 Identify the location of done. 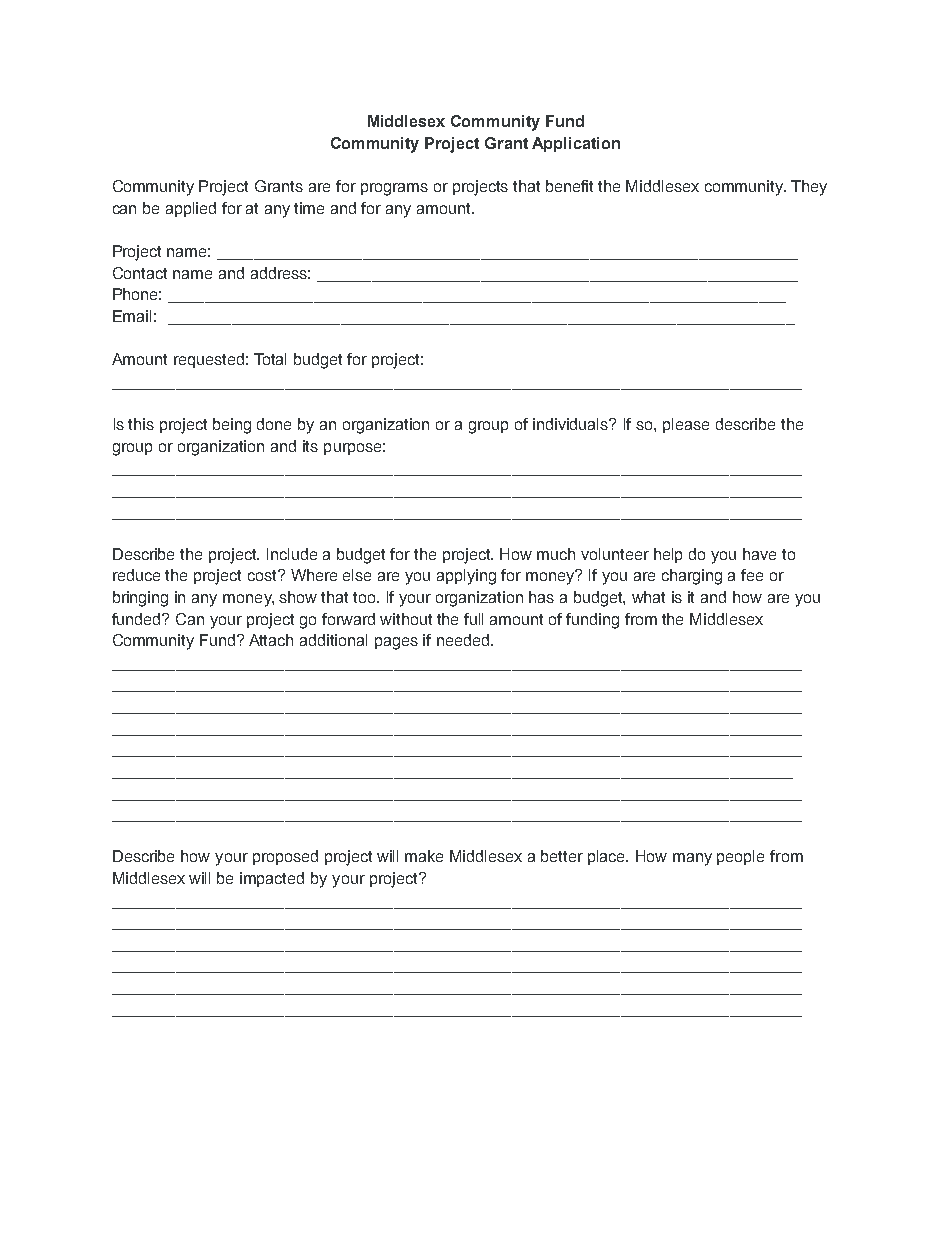
(274, 424).
